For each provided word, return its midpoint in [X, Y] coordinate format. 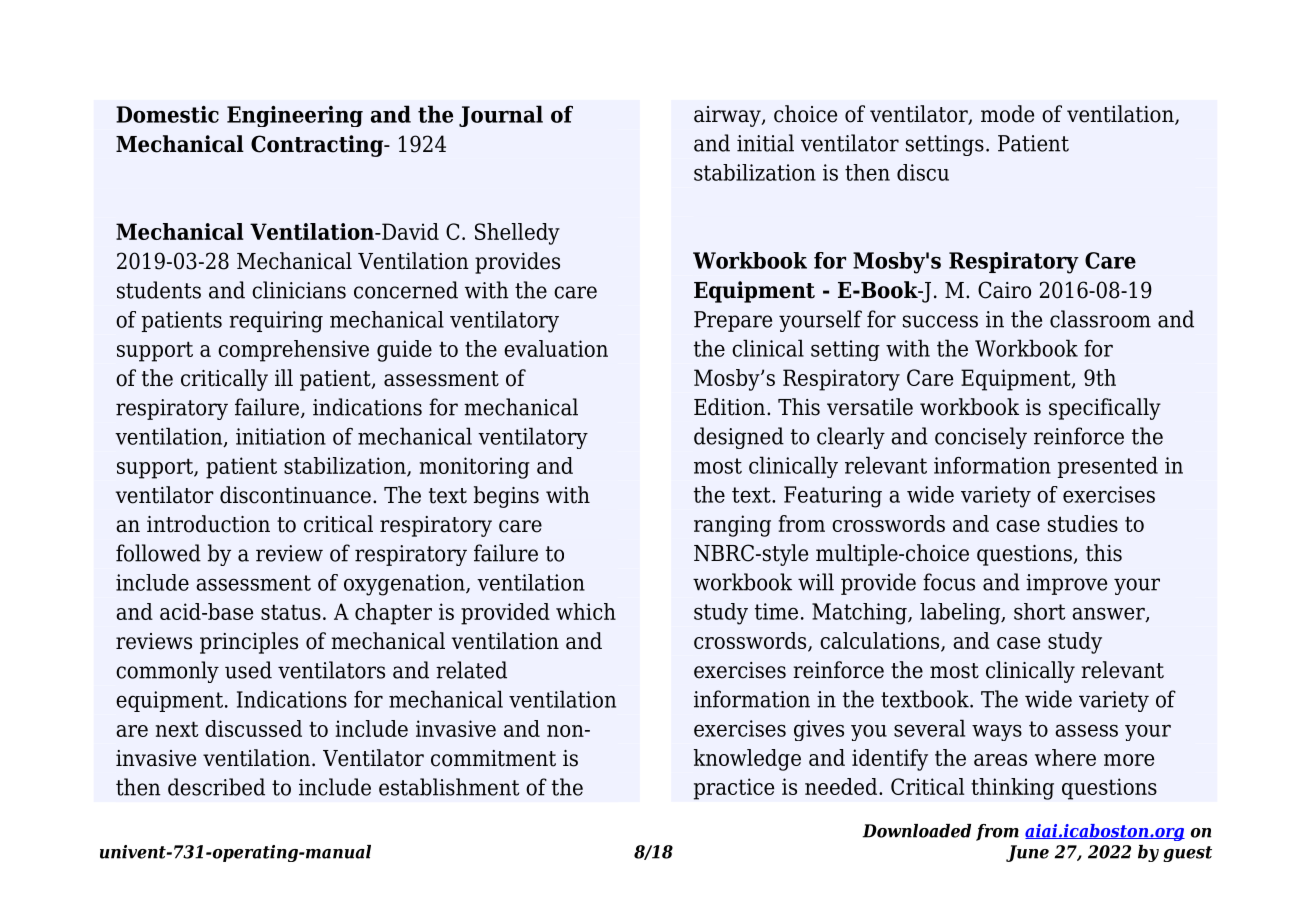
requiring [276, 322]
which [586, 611]
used [248, 670]
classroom [1100, 319]
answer [1109, 614]
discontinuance [295, 495]
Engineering [295, 116]
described [216, 787]
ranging [732, 526]
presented [1108, 467]
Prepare [733, 321]
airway [728, 116]
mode [1007, 114]
